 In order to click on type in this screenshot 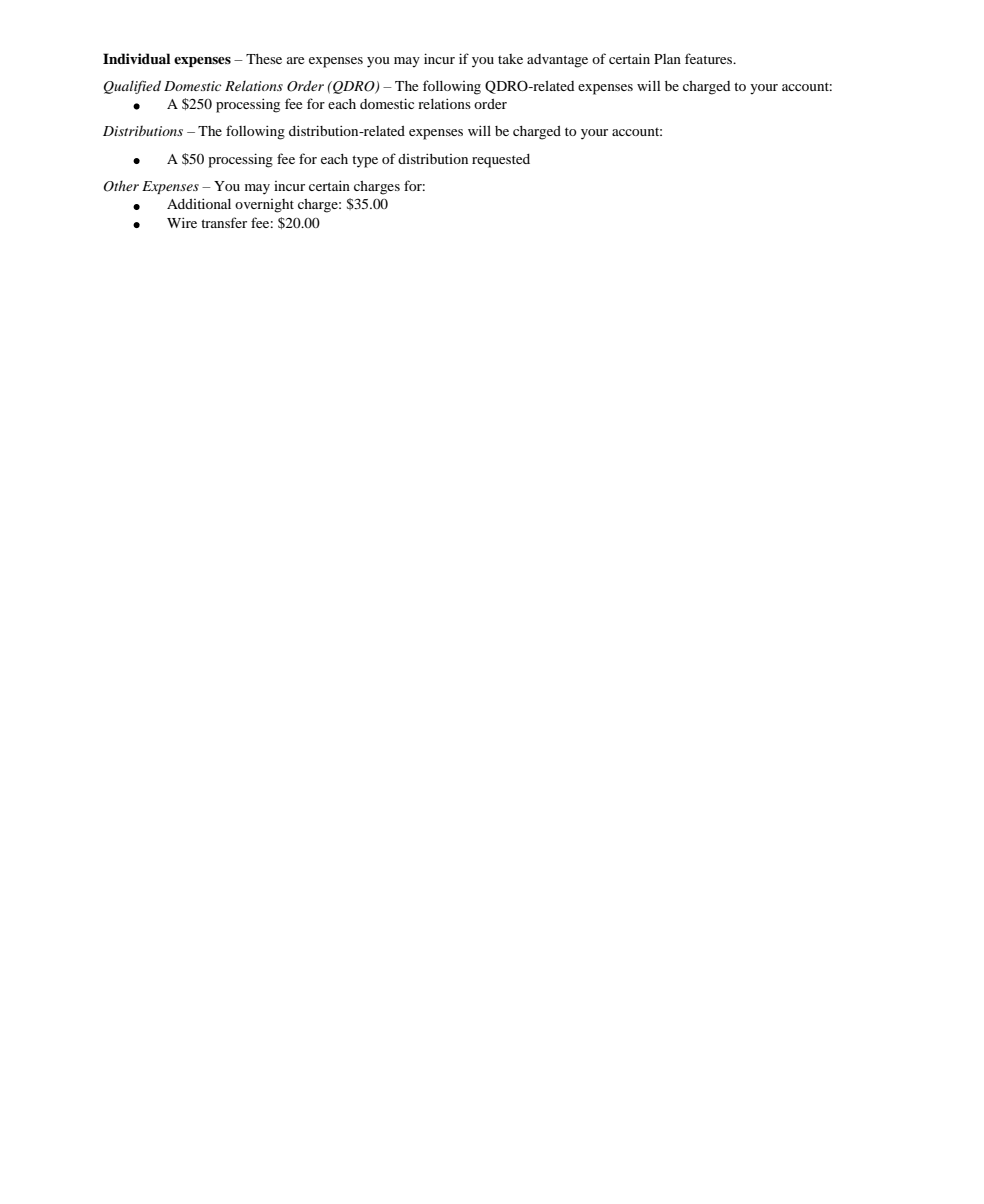, I will do `click(365, 161)`.
